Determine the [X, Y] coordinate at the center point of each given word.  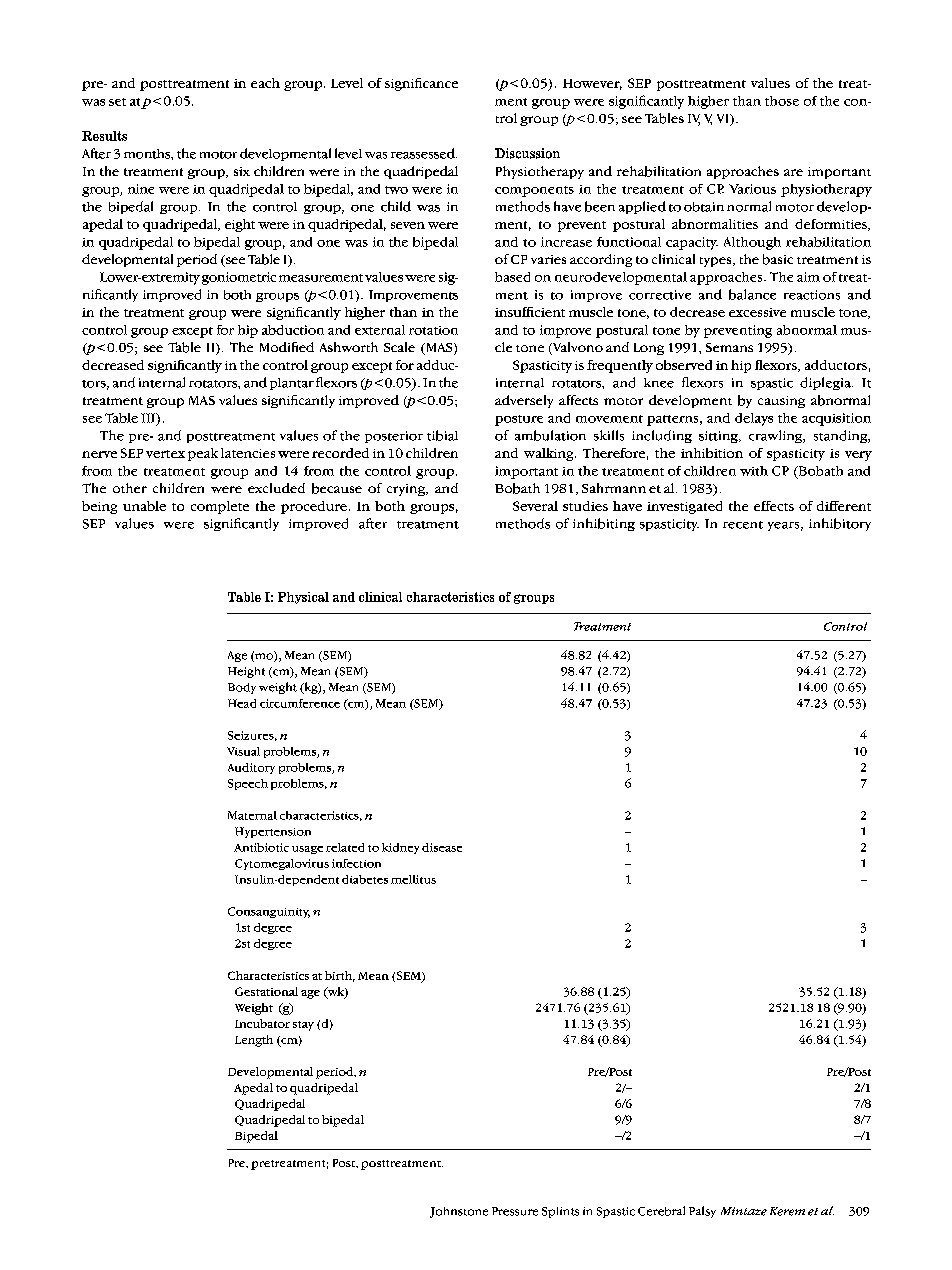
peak [203, 454]
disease [442, 847]
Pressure [515, 1211]
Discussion [527, 153]
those [782, 101]
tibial [442, 435]
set [117, 102]
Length [254, 1041]
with [754, 471]
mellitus [413, 879]
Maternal [252, 815]
